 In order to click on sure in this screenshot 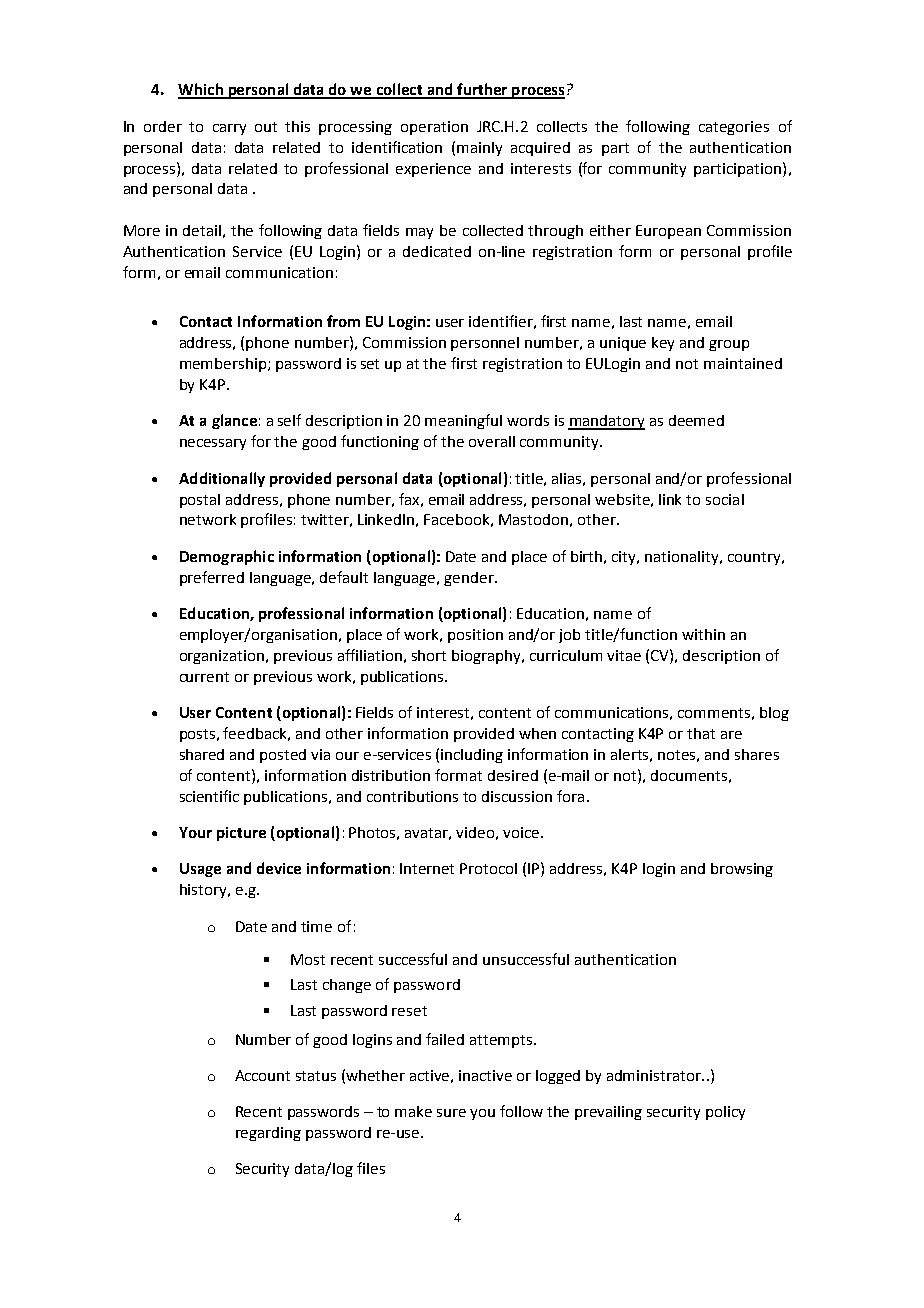, I will do `click(451, 1113)`.
